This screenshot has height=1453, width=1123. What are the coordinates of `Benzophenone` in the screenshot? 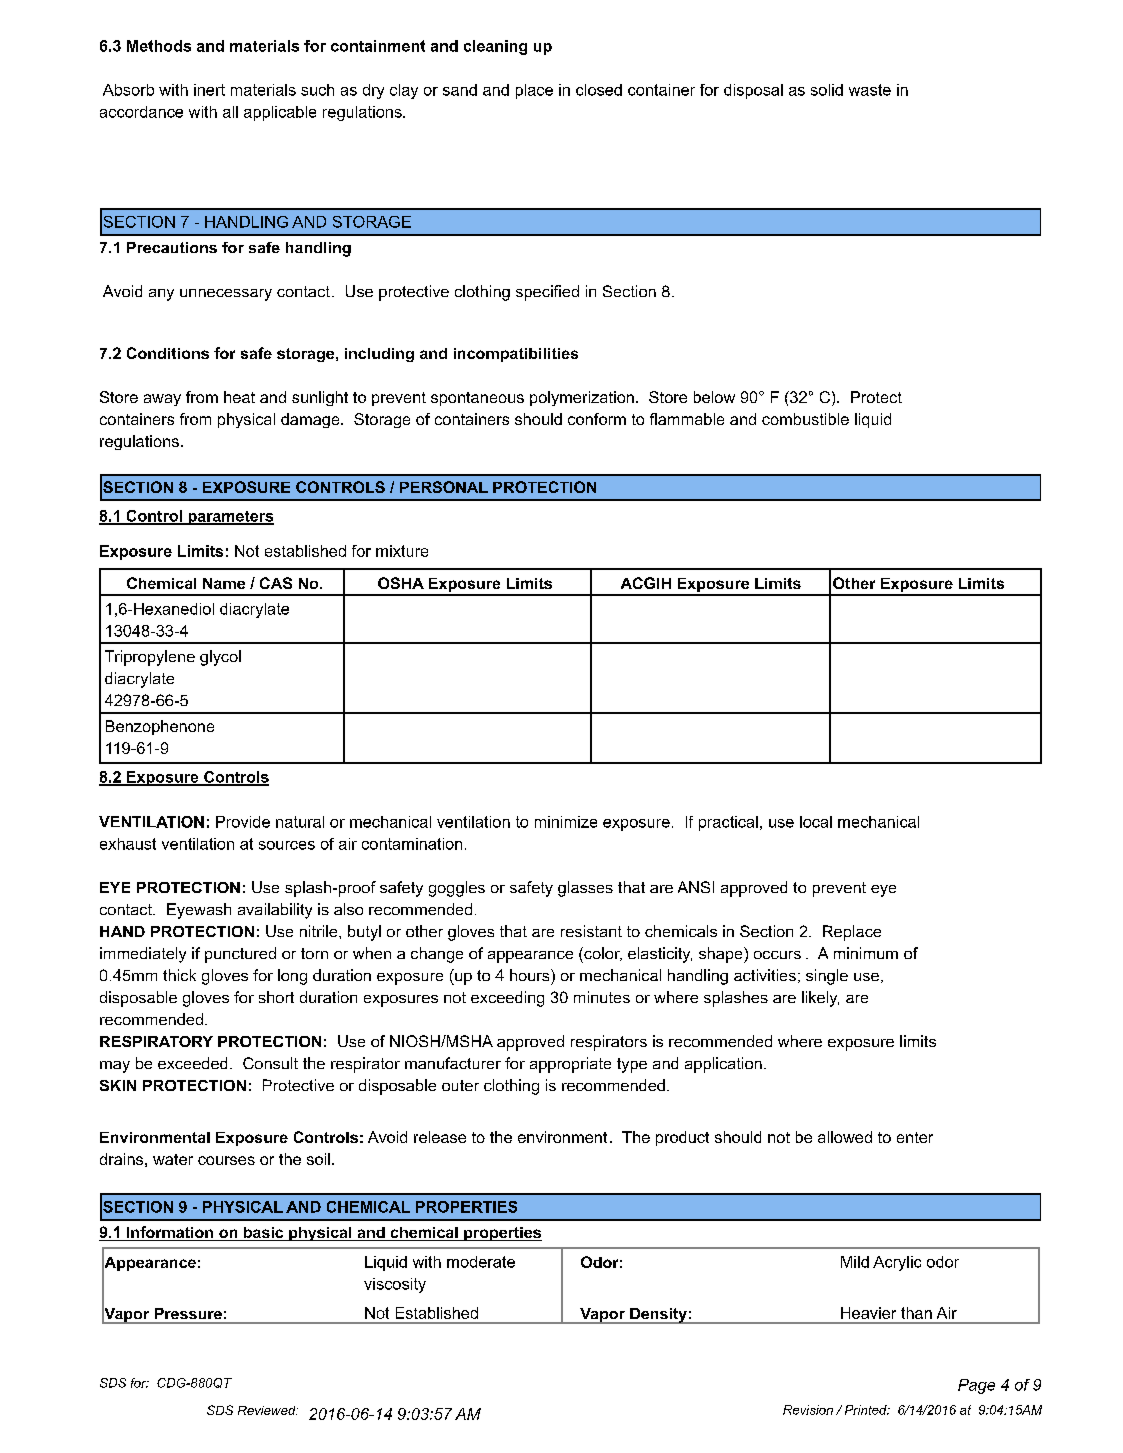 It's located at (160, 727).
